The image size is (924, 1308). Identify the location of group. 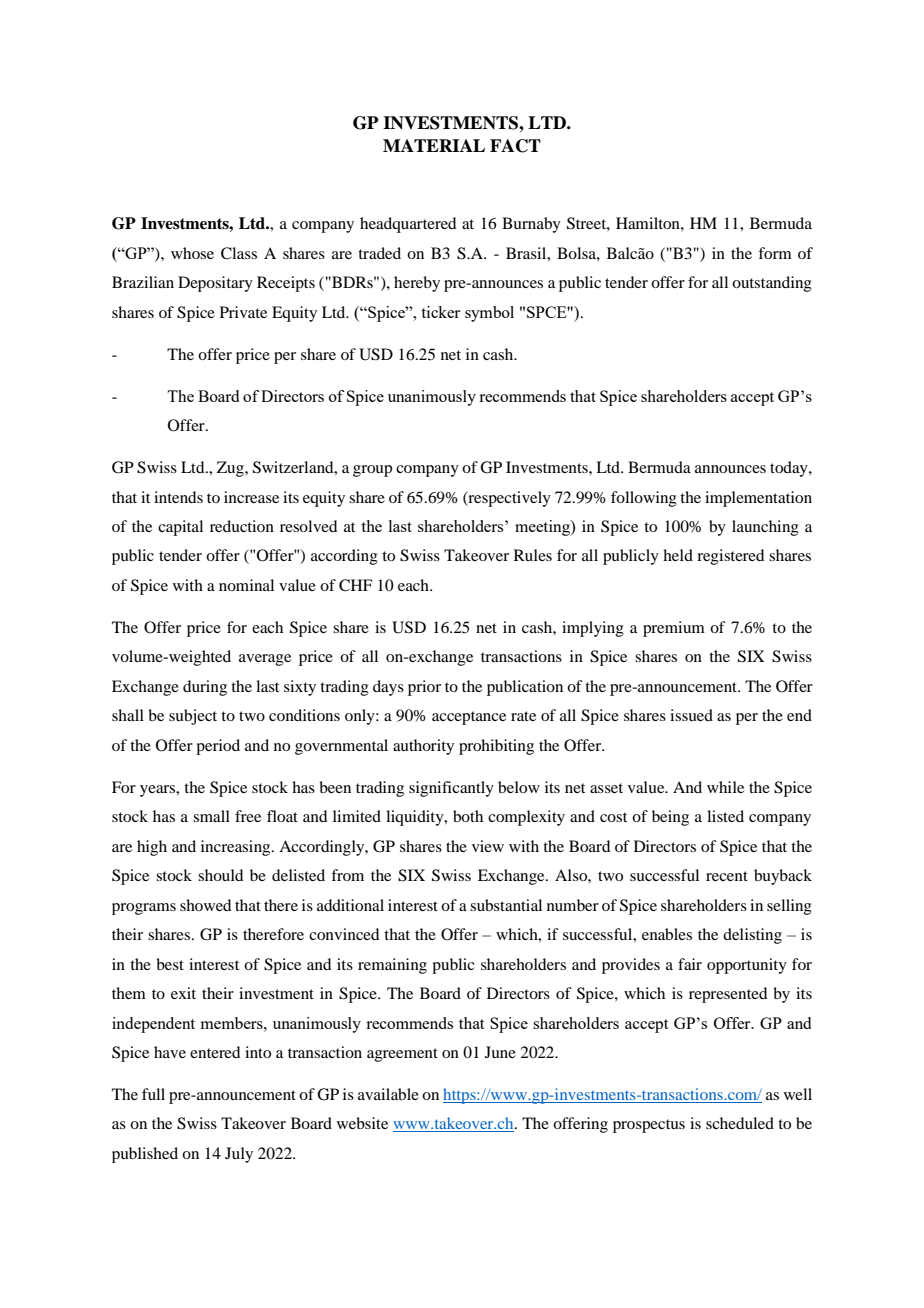
(372, 471).
